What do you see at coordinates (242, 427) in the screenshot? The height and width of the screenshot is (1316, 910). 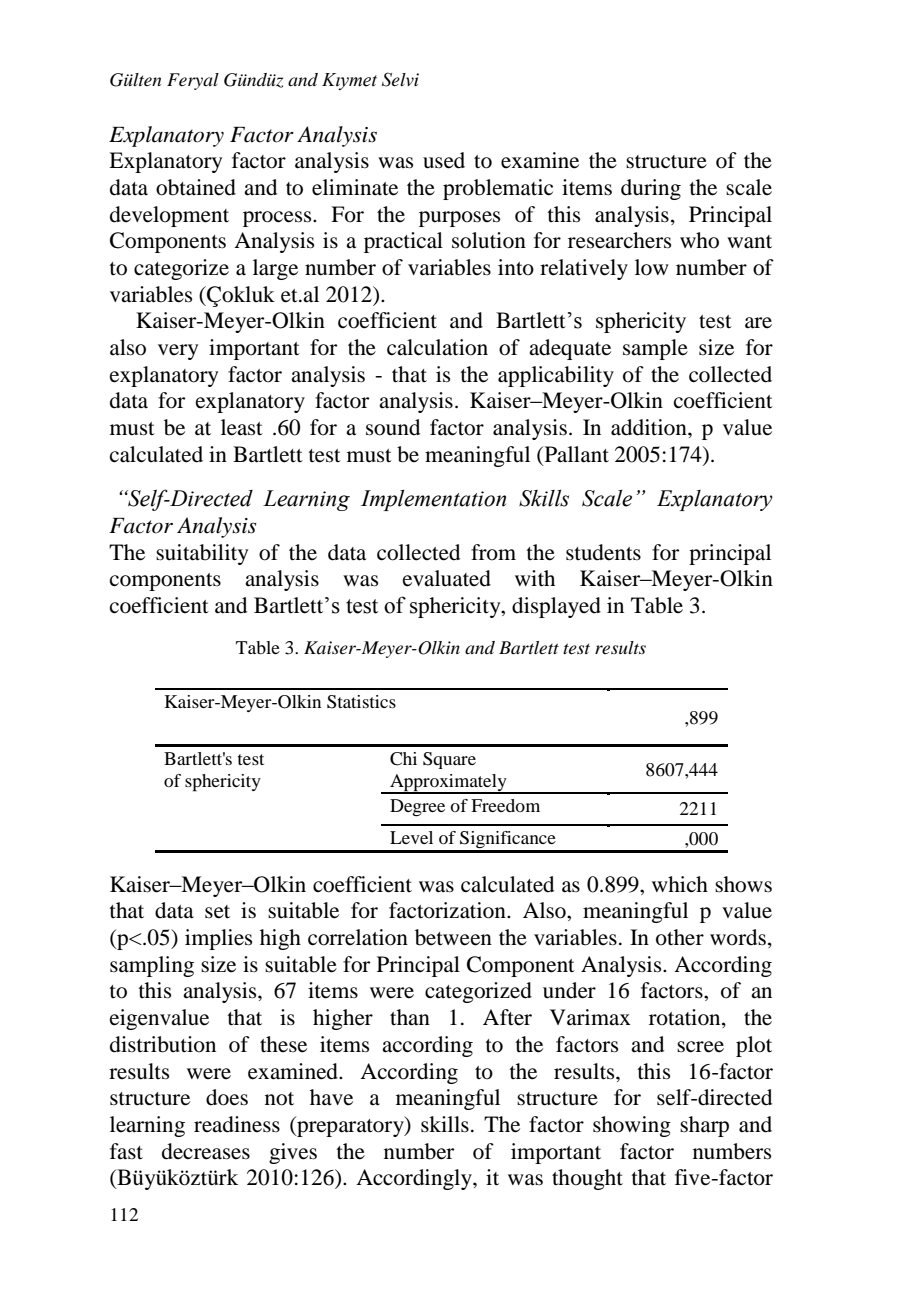 I see `least` at bounding box center [242, 427].
